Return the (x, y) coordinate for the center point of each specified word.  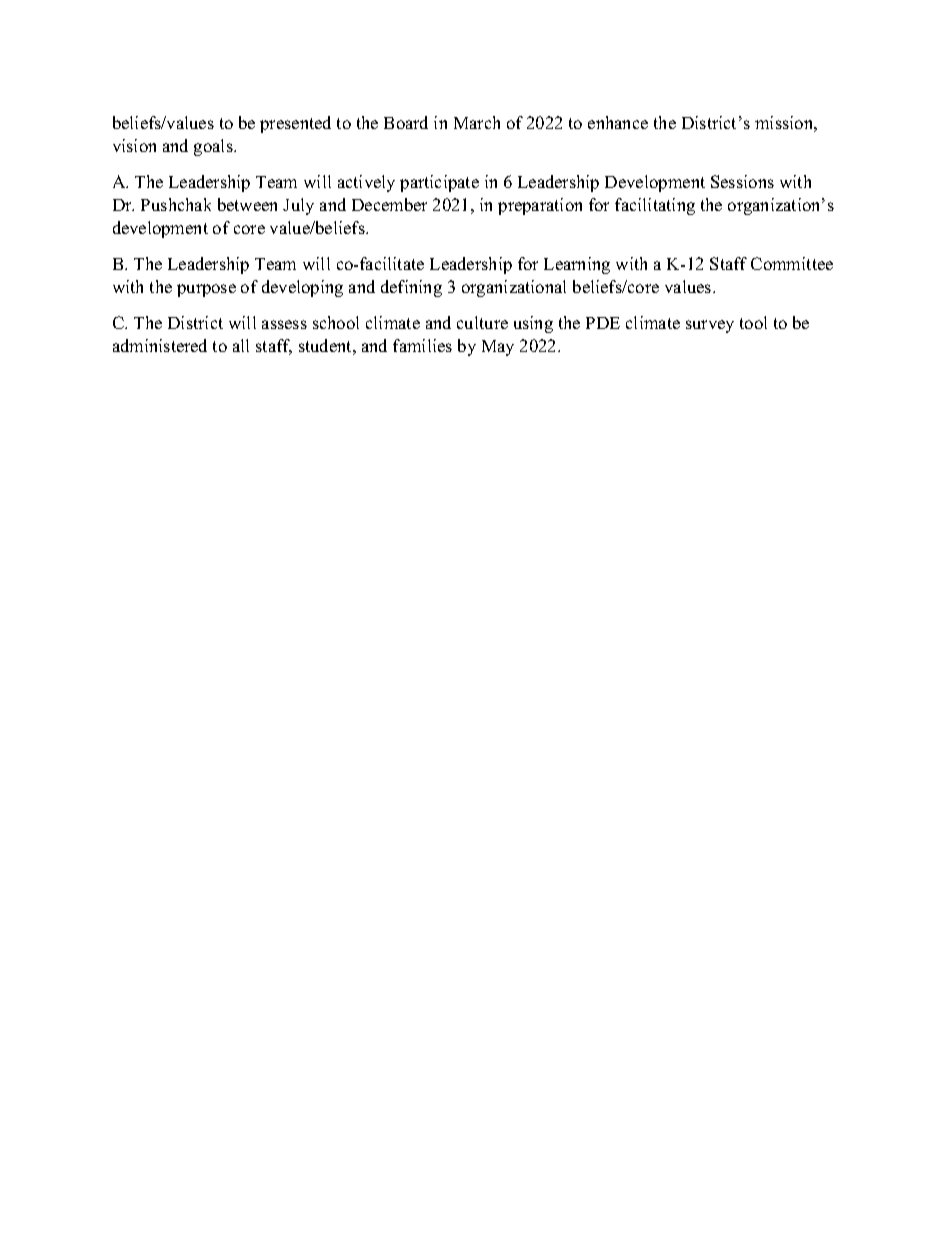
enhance (618, 122)
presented (295, 124)
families (422, 345)
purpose (206, 290)
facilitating (655, 206)
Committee (792, 263)
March (477, 122)
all (241, 345)
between (247, 204)
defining (411, 288)
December (389, 204)
